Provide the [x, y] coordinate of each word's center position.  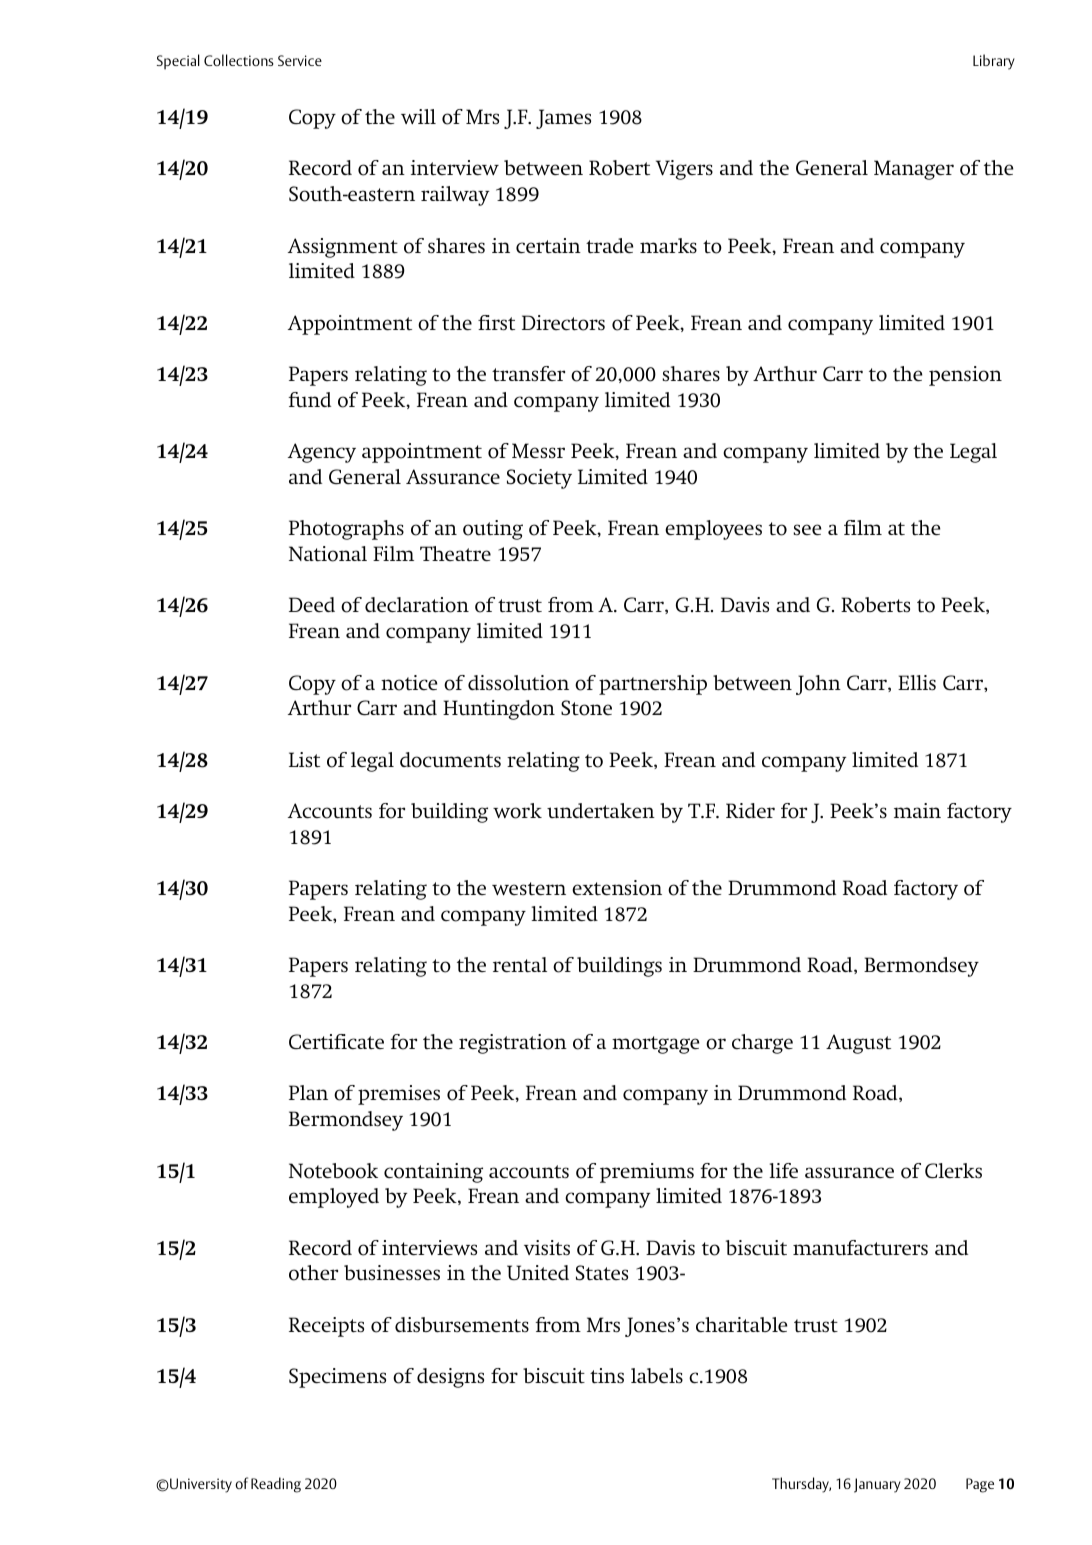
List [304, 759]
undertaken [601, 810]
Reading [276, 1485]
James [563, 119]
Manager [914, 170]
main [917, 810]
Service [300, 60]
